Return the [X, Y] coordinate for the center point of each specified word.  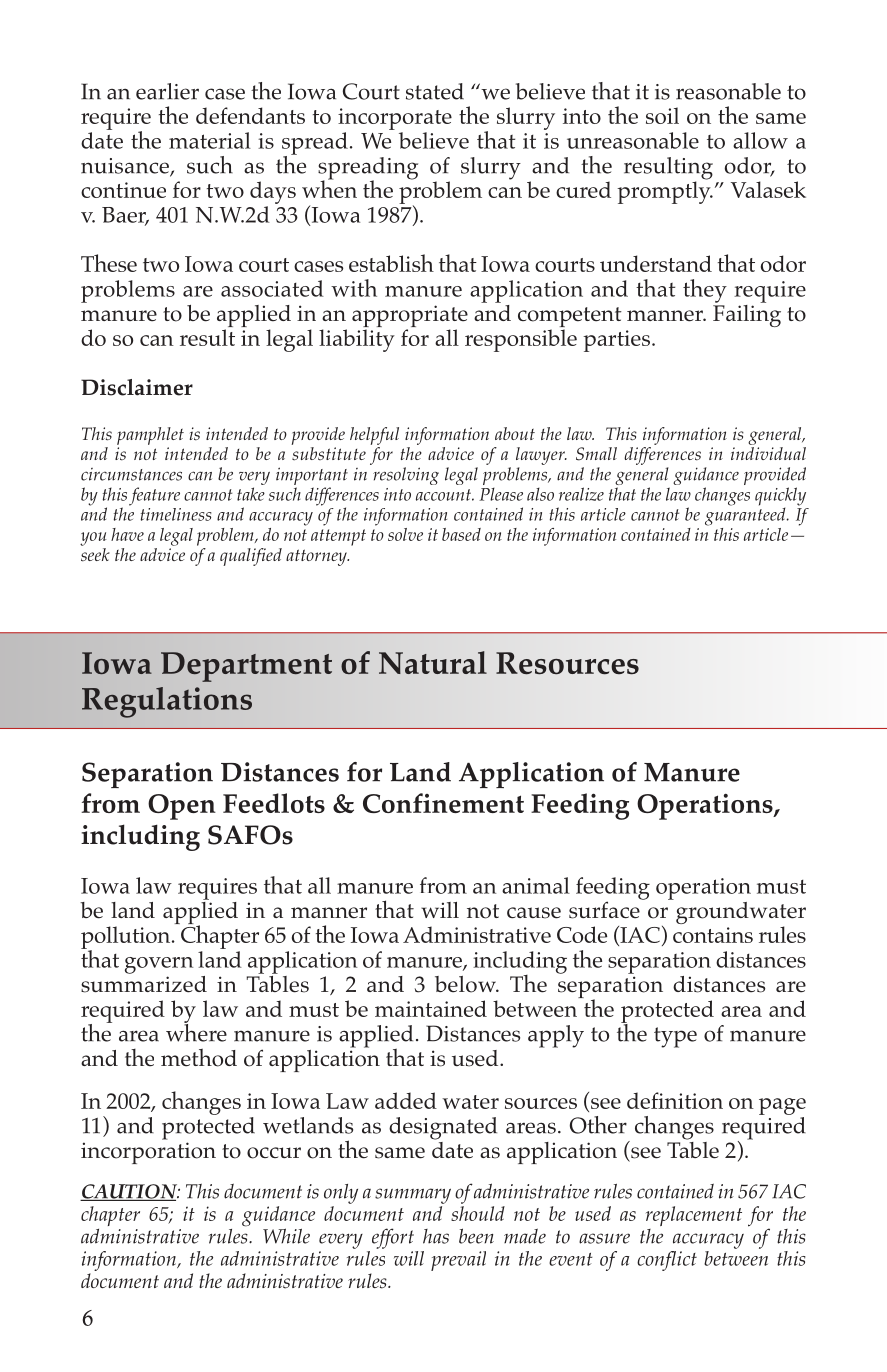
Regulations [167, 702]
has [436, 1236]
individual [768, 453]
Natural [433, 662]
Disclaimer [137, 387]
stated [435, 91]
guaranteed [746, 515]
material [210, 140]
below [466, 984]
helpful [374, 436]
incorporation [148, 1153]
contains [713, 935]
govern [159, 965]
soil [662, 115]
